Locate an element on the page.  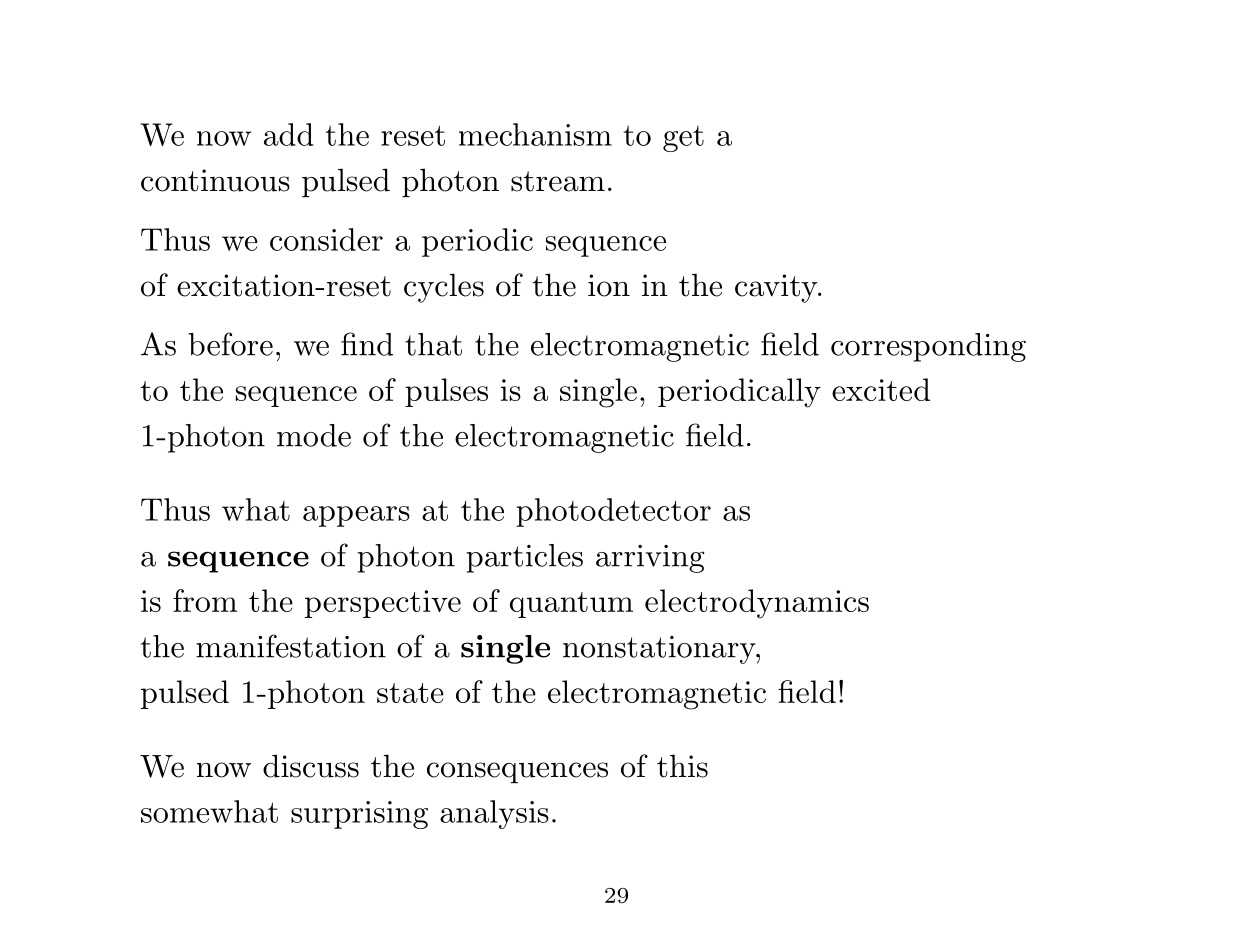
mode is located at coordinates (314, 435).
